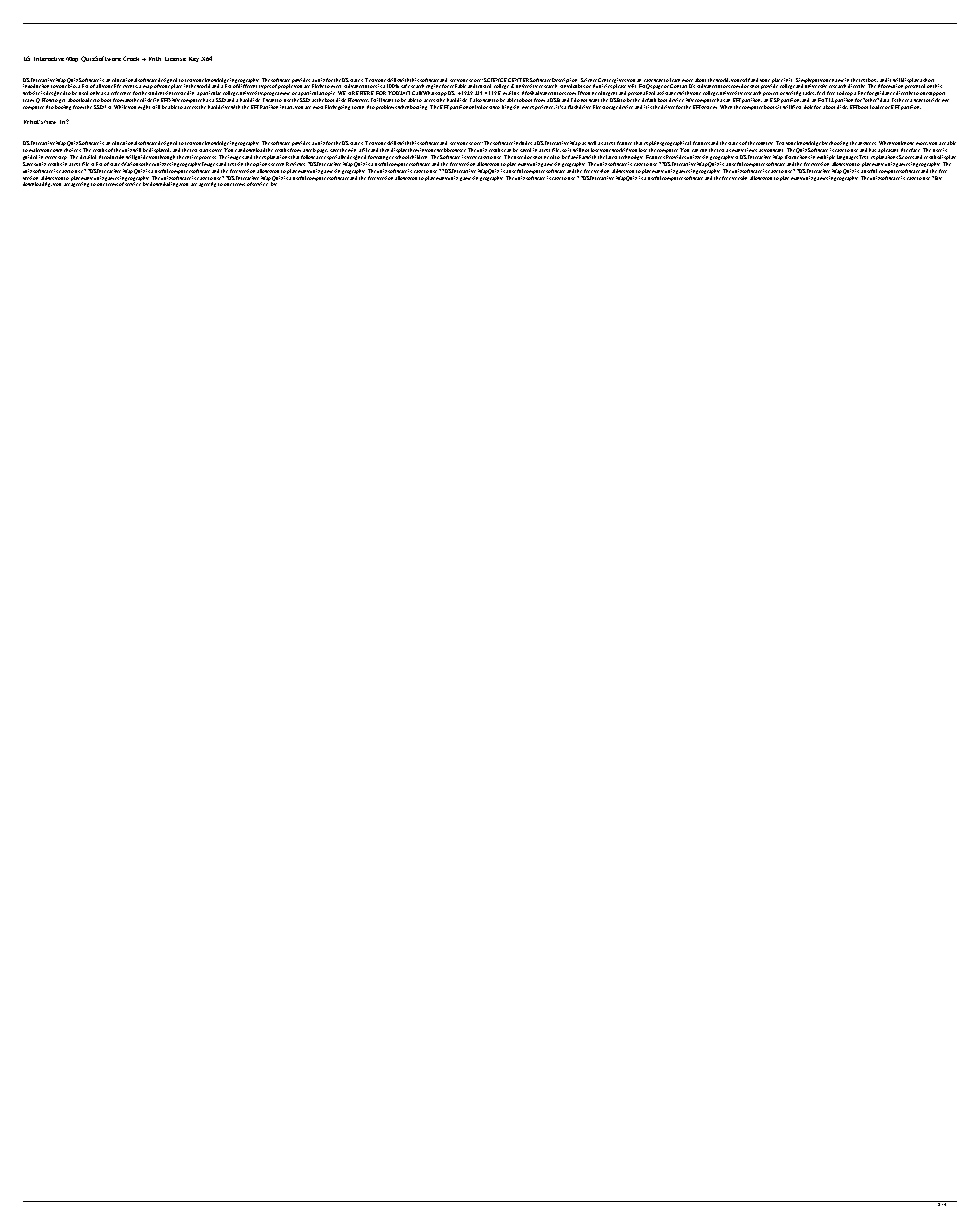 The width and height of the screenshot is (980, 1217). I want to click on Key, so click(194, 59).
